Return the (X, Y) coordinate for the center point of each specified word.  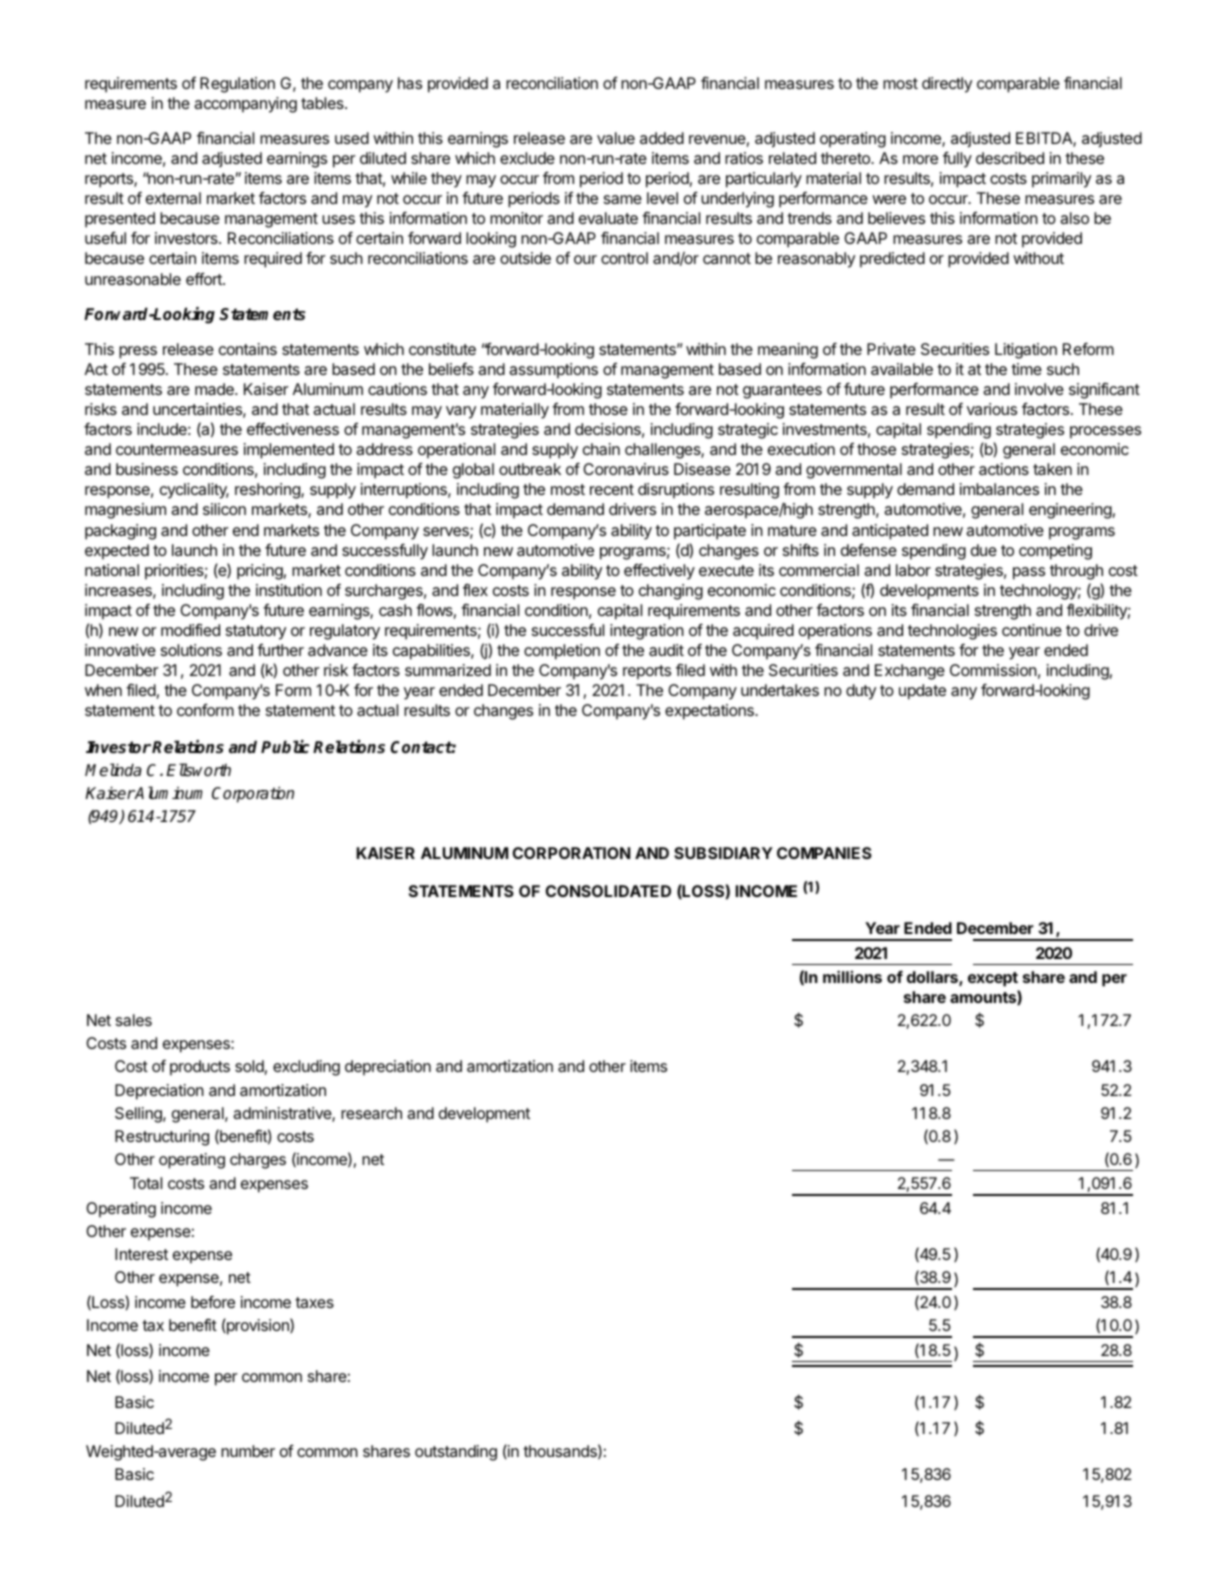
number (248, 1451)
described (1010, 158)
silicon (224, 509)
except (993, 979)
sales (134, 1020)
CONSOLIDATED (608, 891)
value (616, 138)
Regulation (237, 85)
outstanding (456, 1453)
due (984, 550)
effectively (659, 571)
